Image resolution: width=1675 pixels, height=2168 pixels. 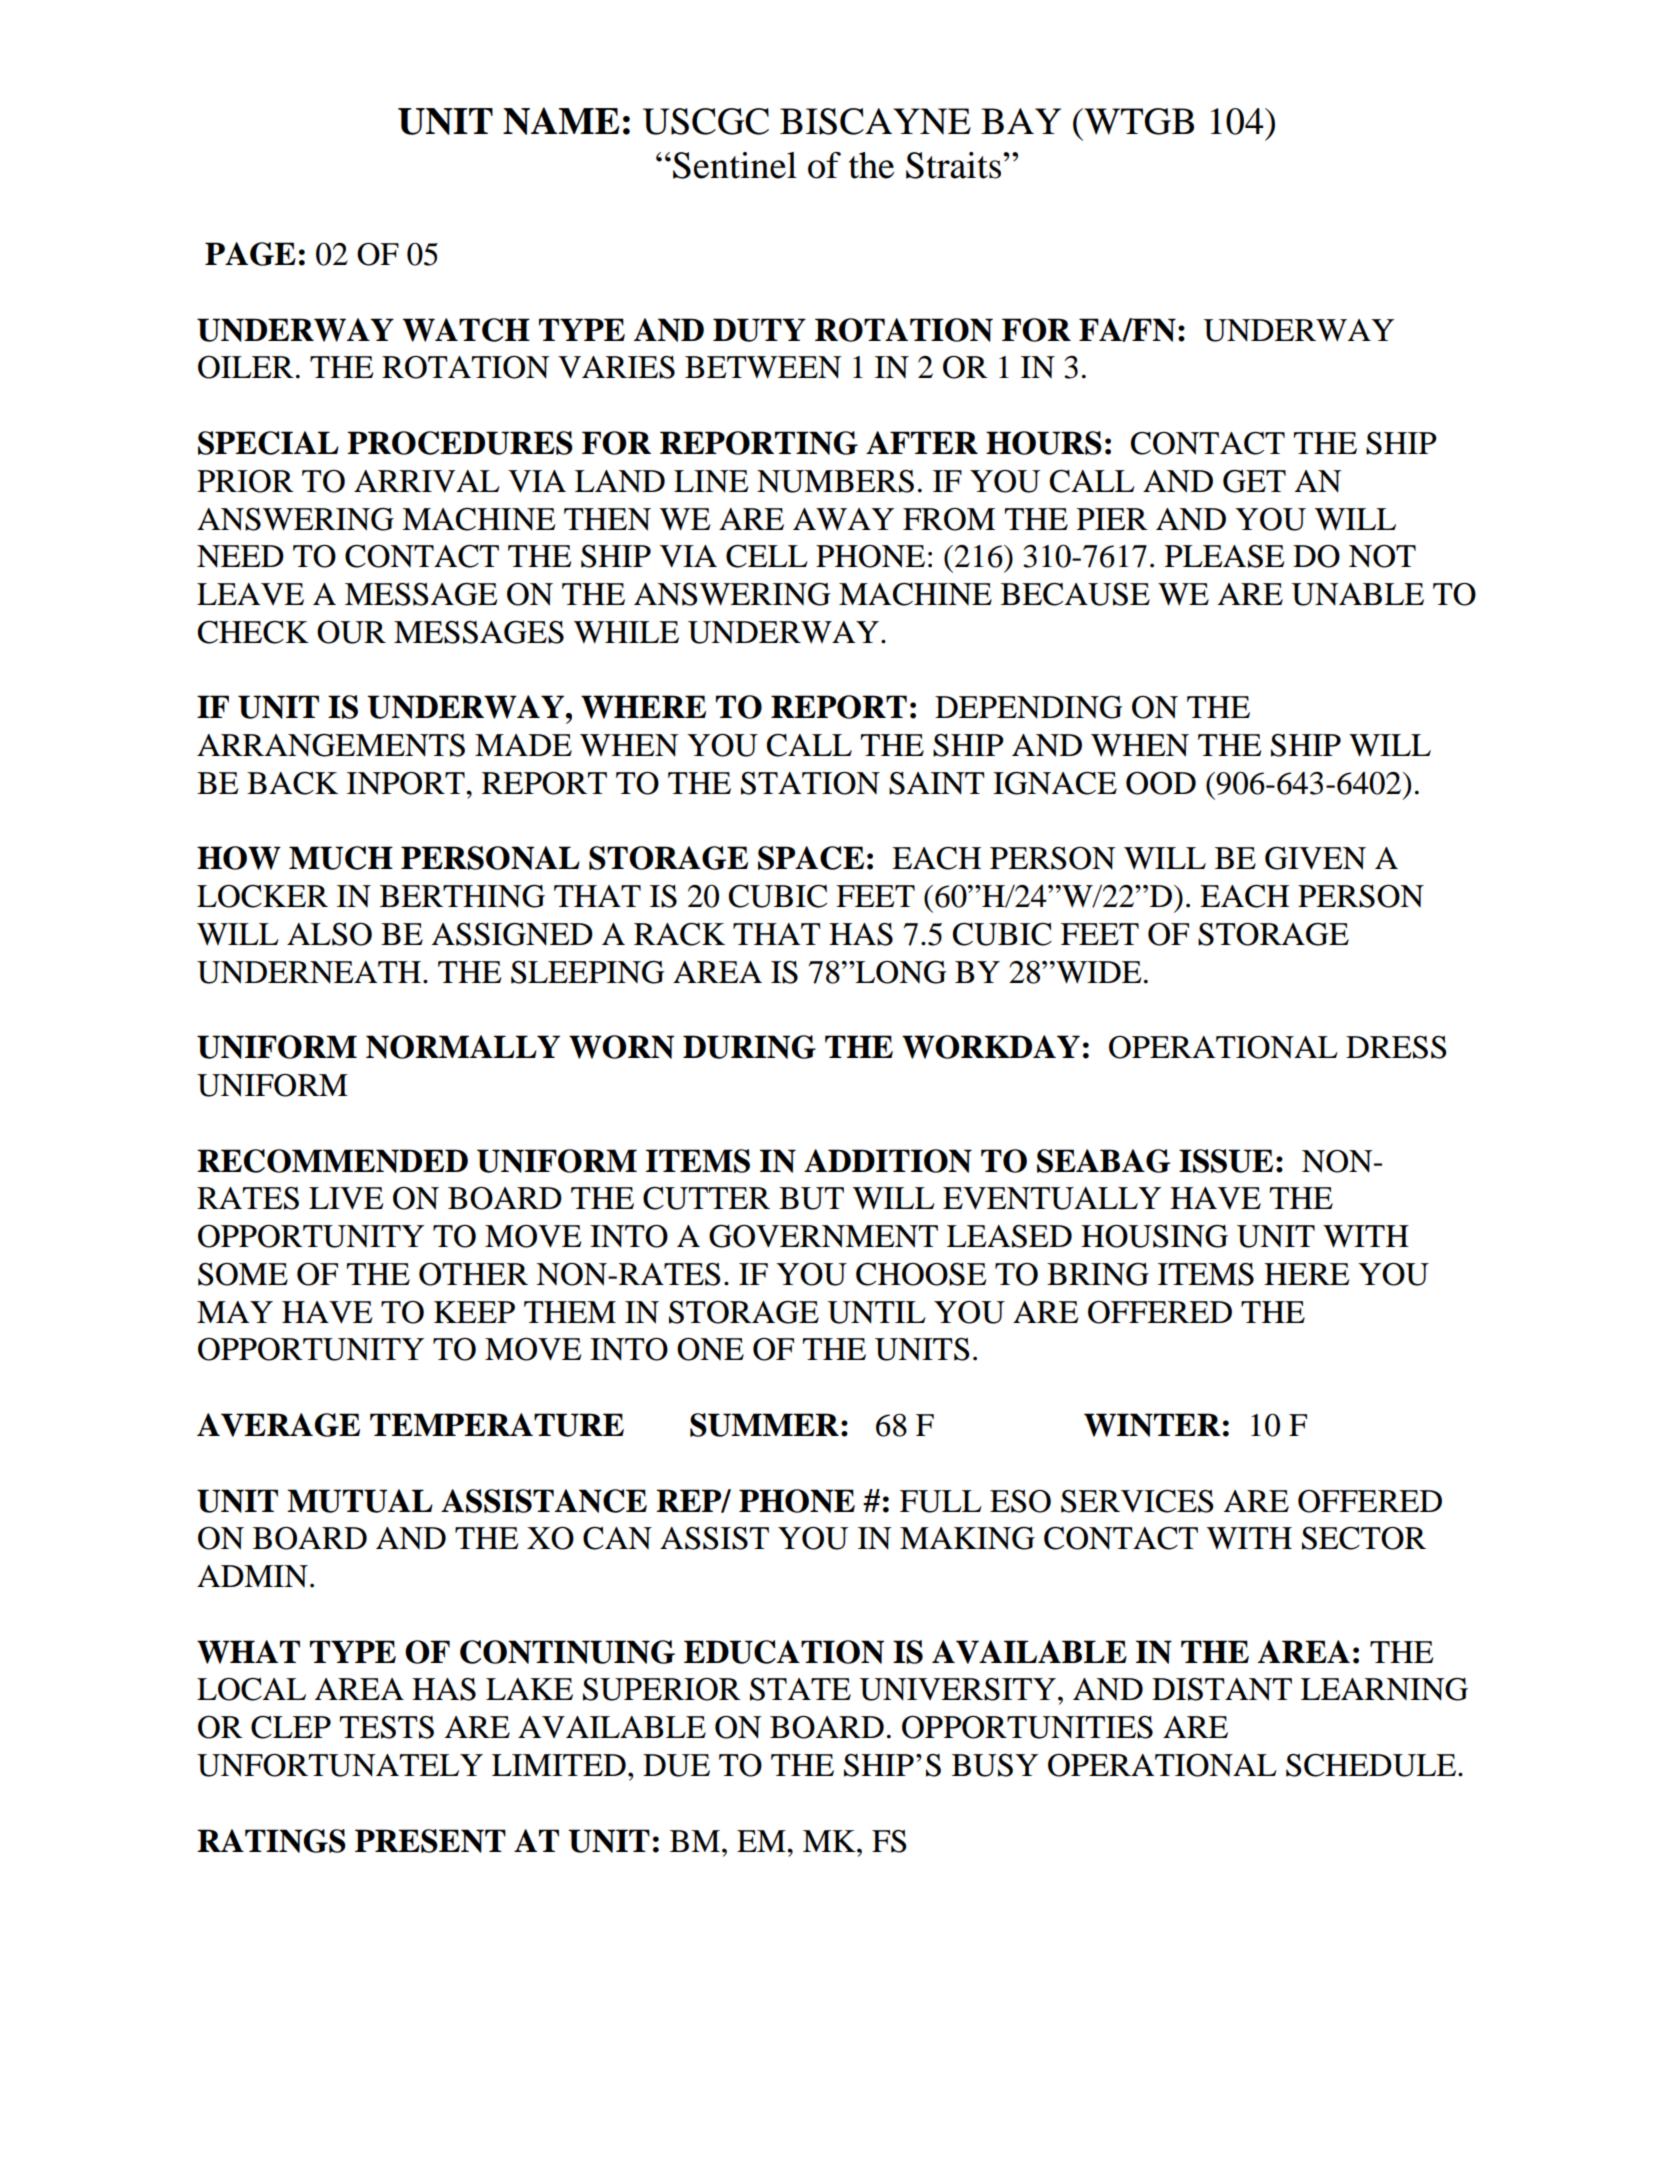 What do you see at coordinates (735, 165) in the screenshot?
I see `Sentinel` at bounding box center [735, 165].
